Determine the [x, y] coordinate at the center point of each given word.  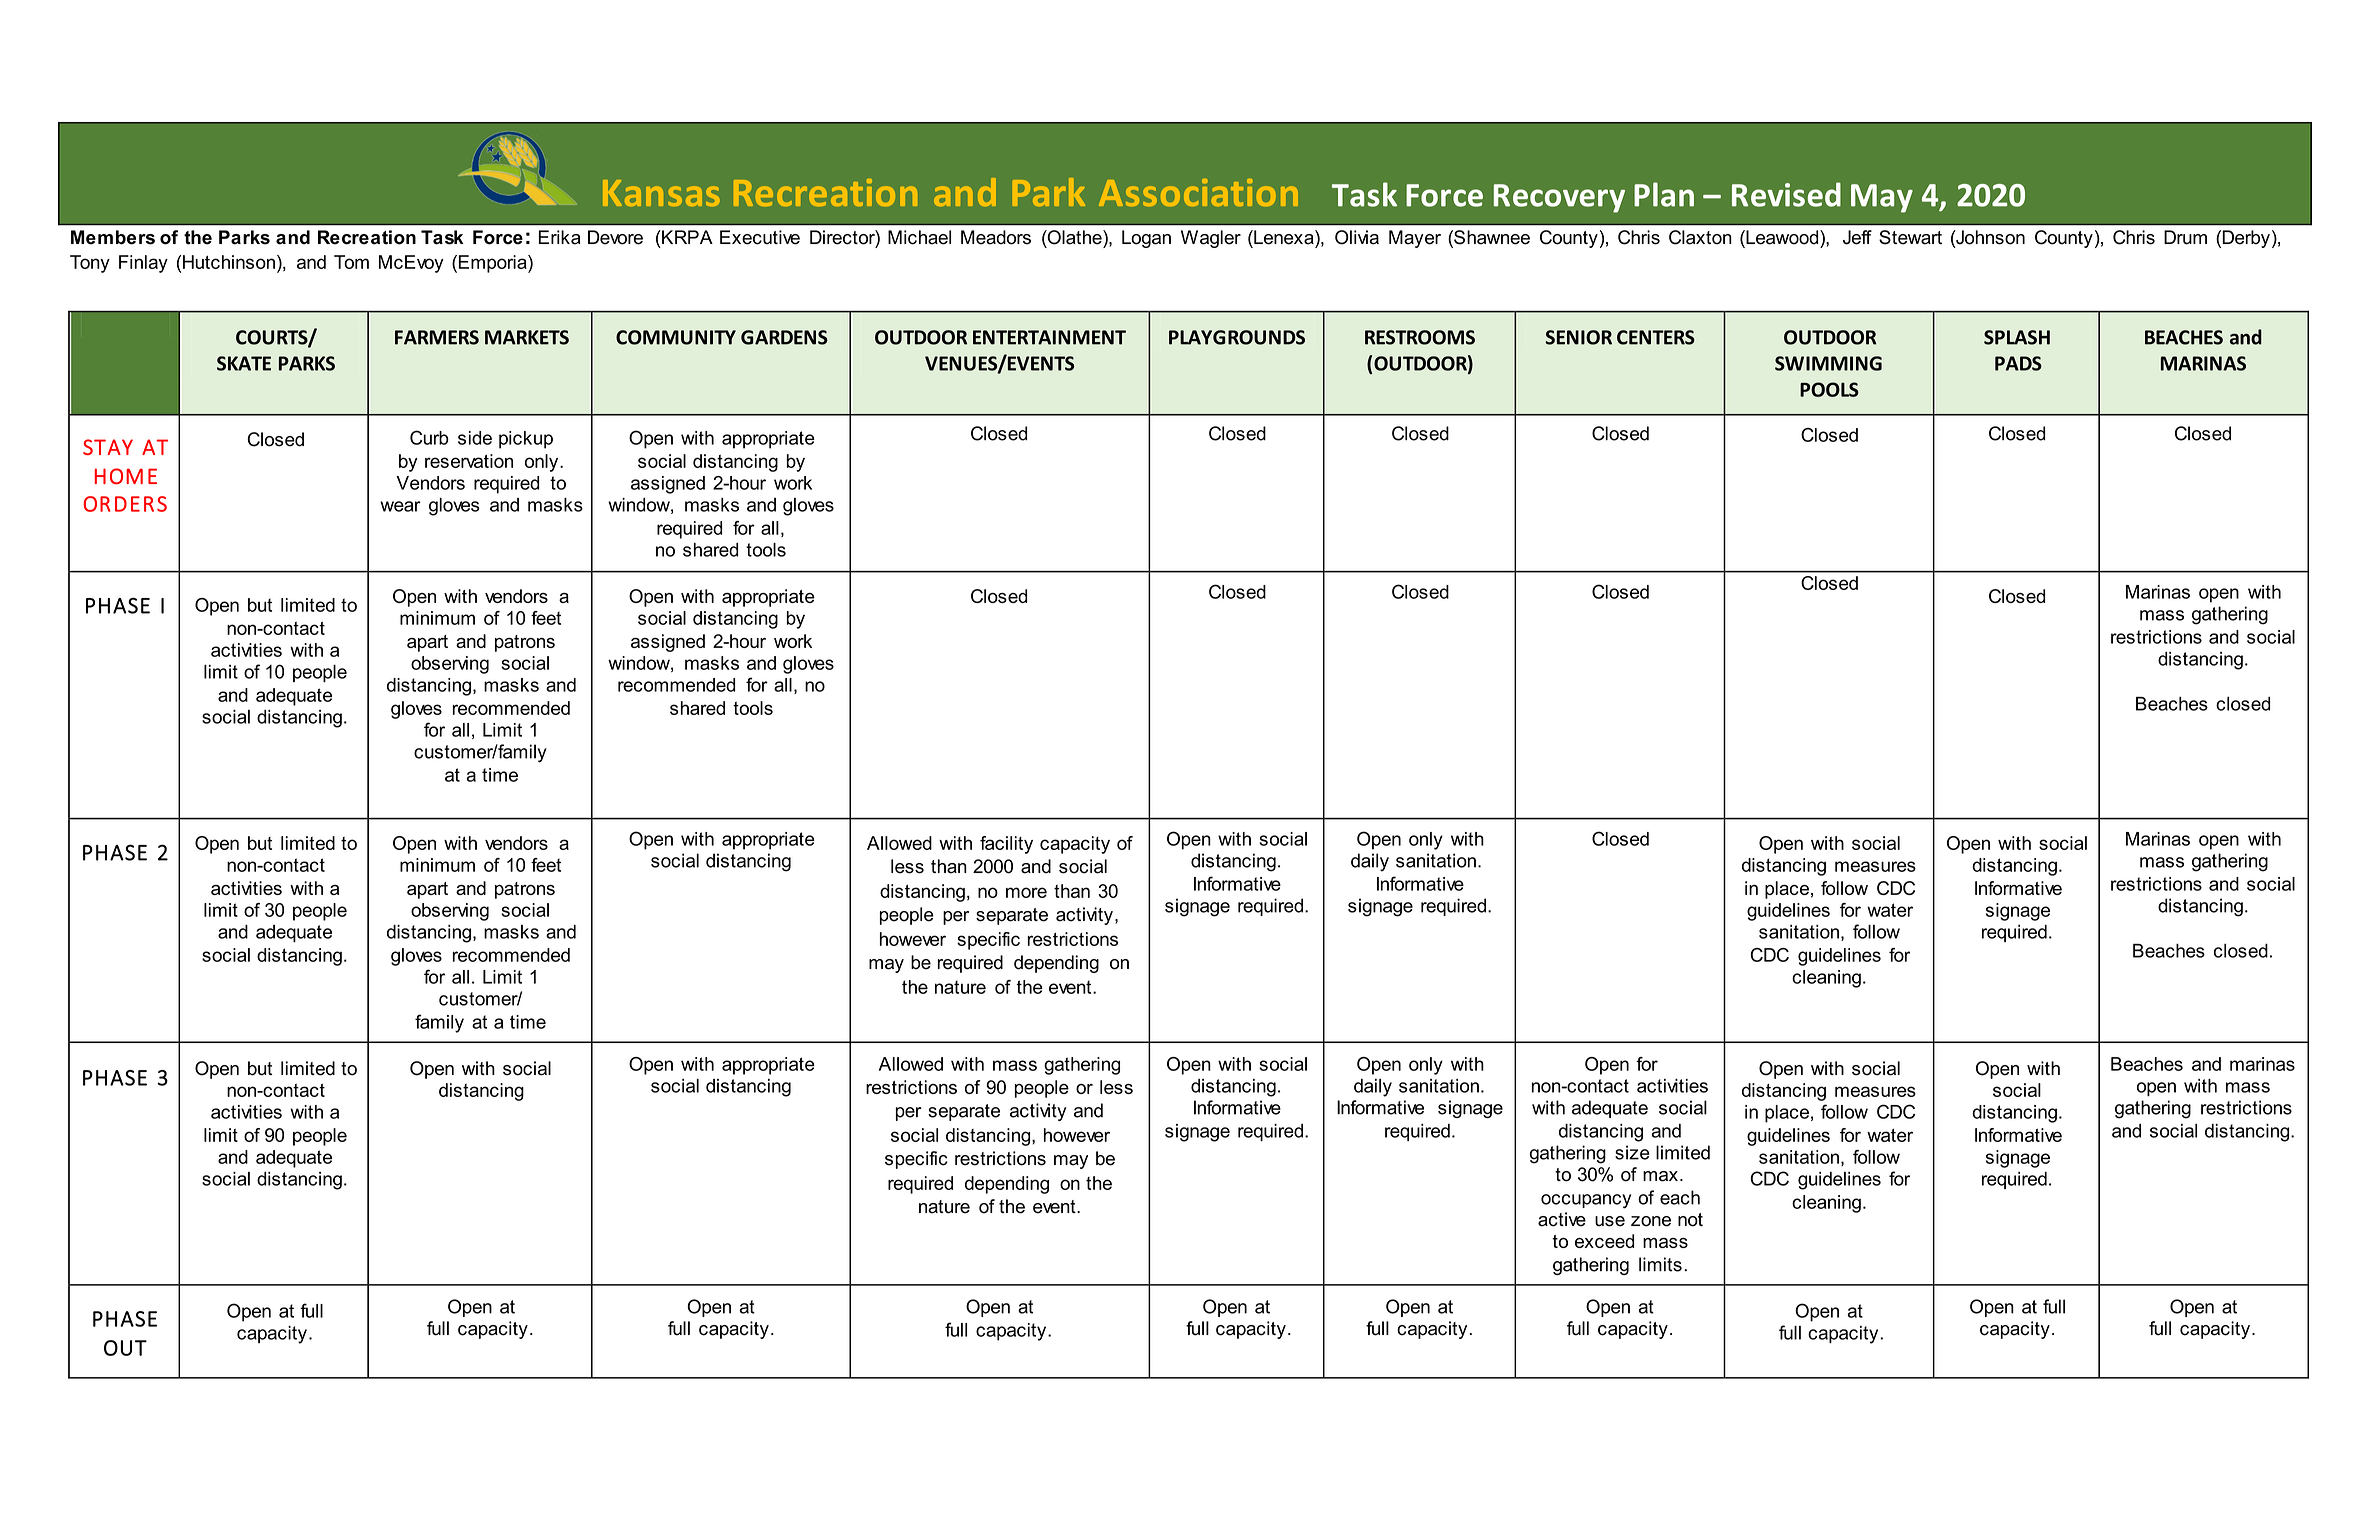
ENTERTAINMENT [1049, 337]
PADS [2018, 363]
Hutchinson [229, 262]
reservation [469, 461]
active [1562, 1219]
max [1660, 1176]
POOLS [1829, 389]
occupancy [1586, 1201]
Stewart [1910, 237]
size [1632, 1152]
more [1026, 892]
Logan [1146, 239]
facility [1006, 845]
